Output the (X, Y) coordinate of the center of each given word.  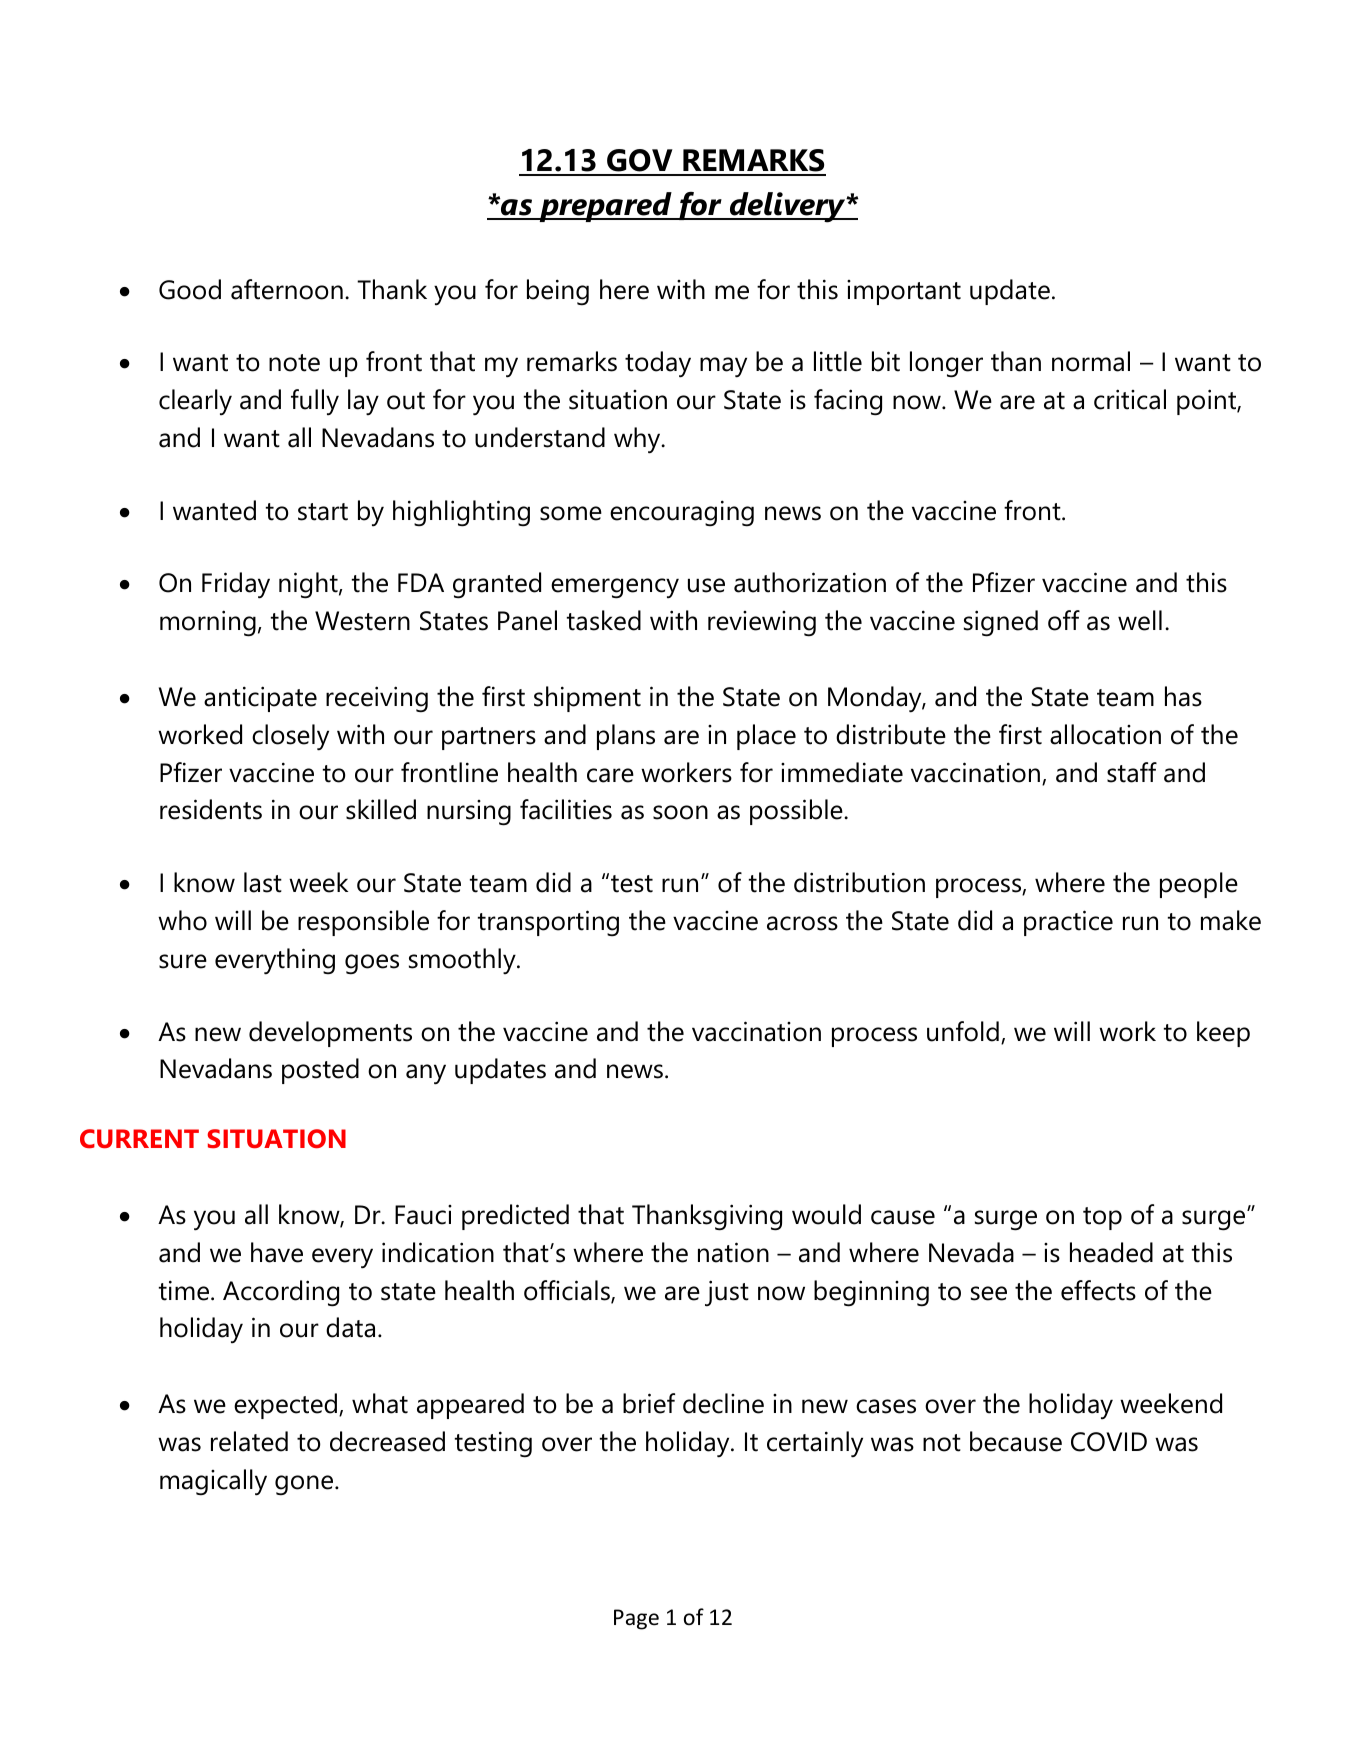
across (802, 923)
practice (1068, 923)
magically (213, 1482)
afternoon (287, 289)
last (263, 882)
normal (1091, 361)
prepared (605, 207)
